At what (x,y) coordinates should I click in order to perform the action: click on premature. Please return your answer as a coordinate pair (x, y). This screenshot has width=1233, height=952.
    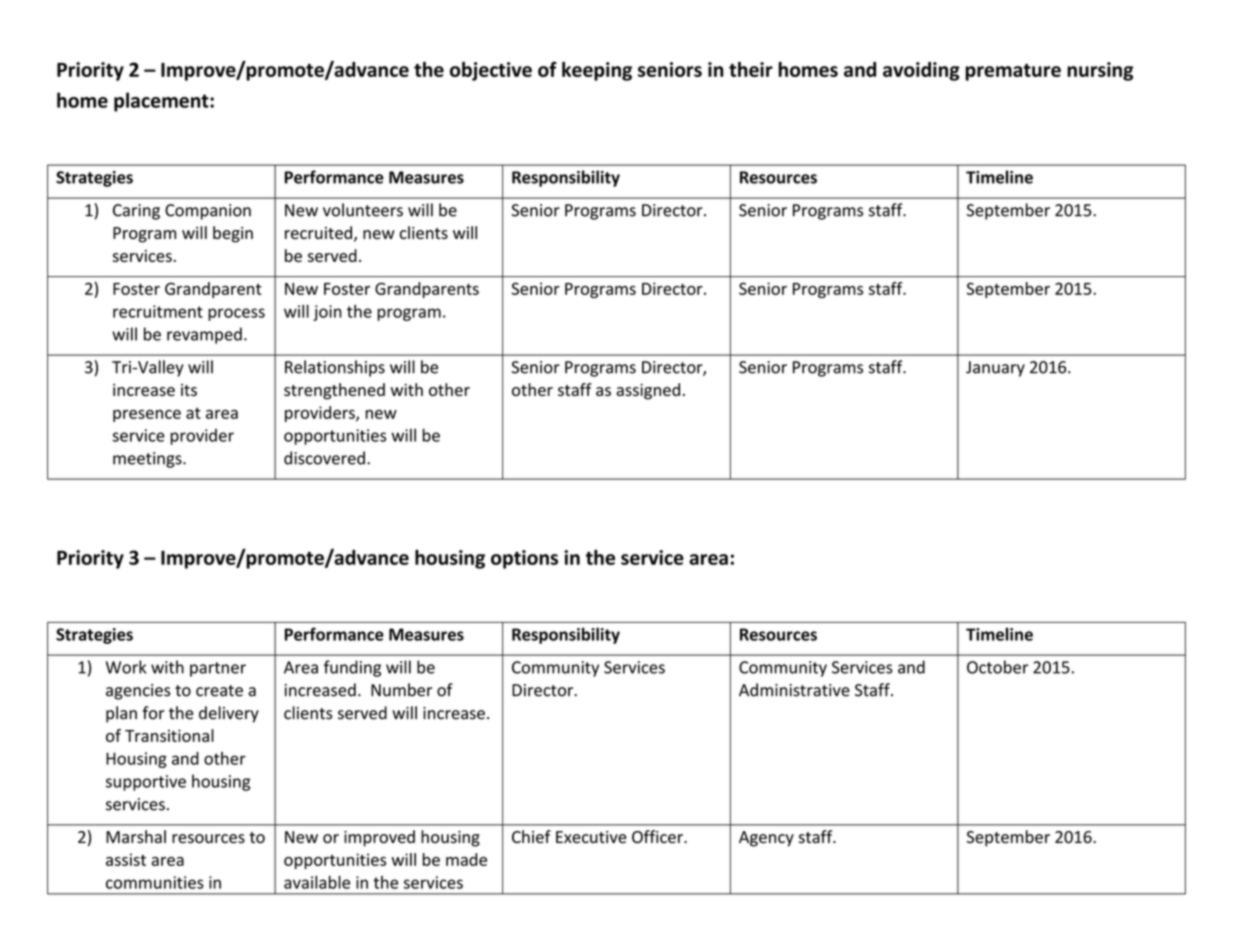
    Looking at the image, I should click on (1013, 72).
